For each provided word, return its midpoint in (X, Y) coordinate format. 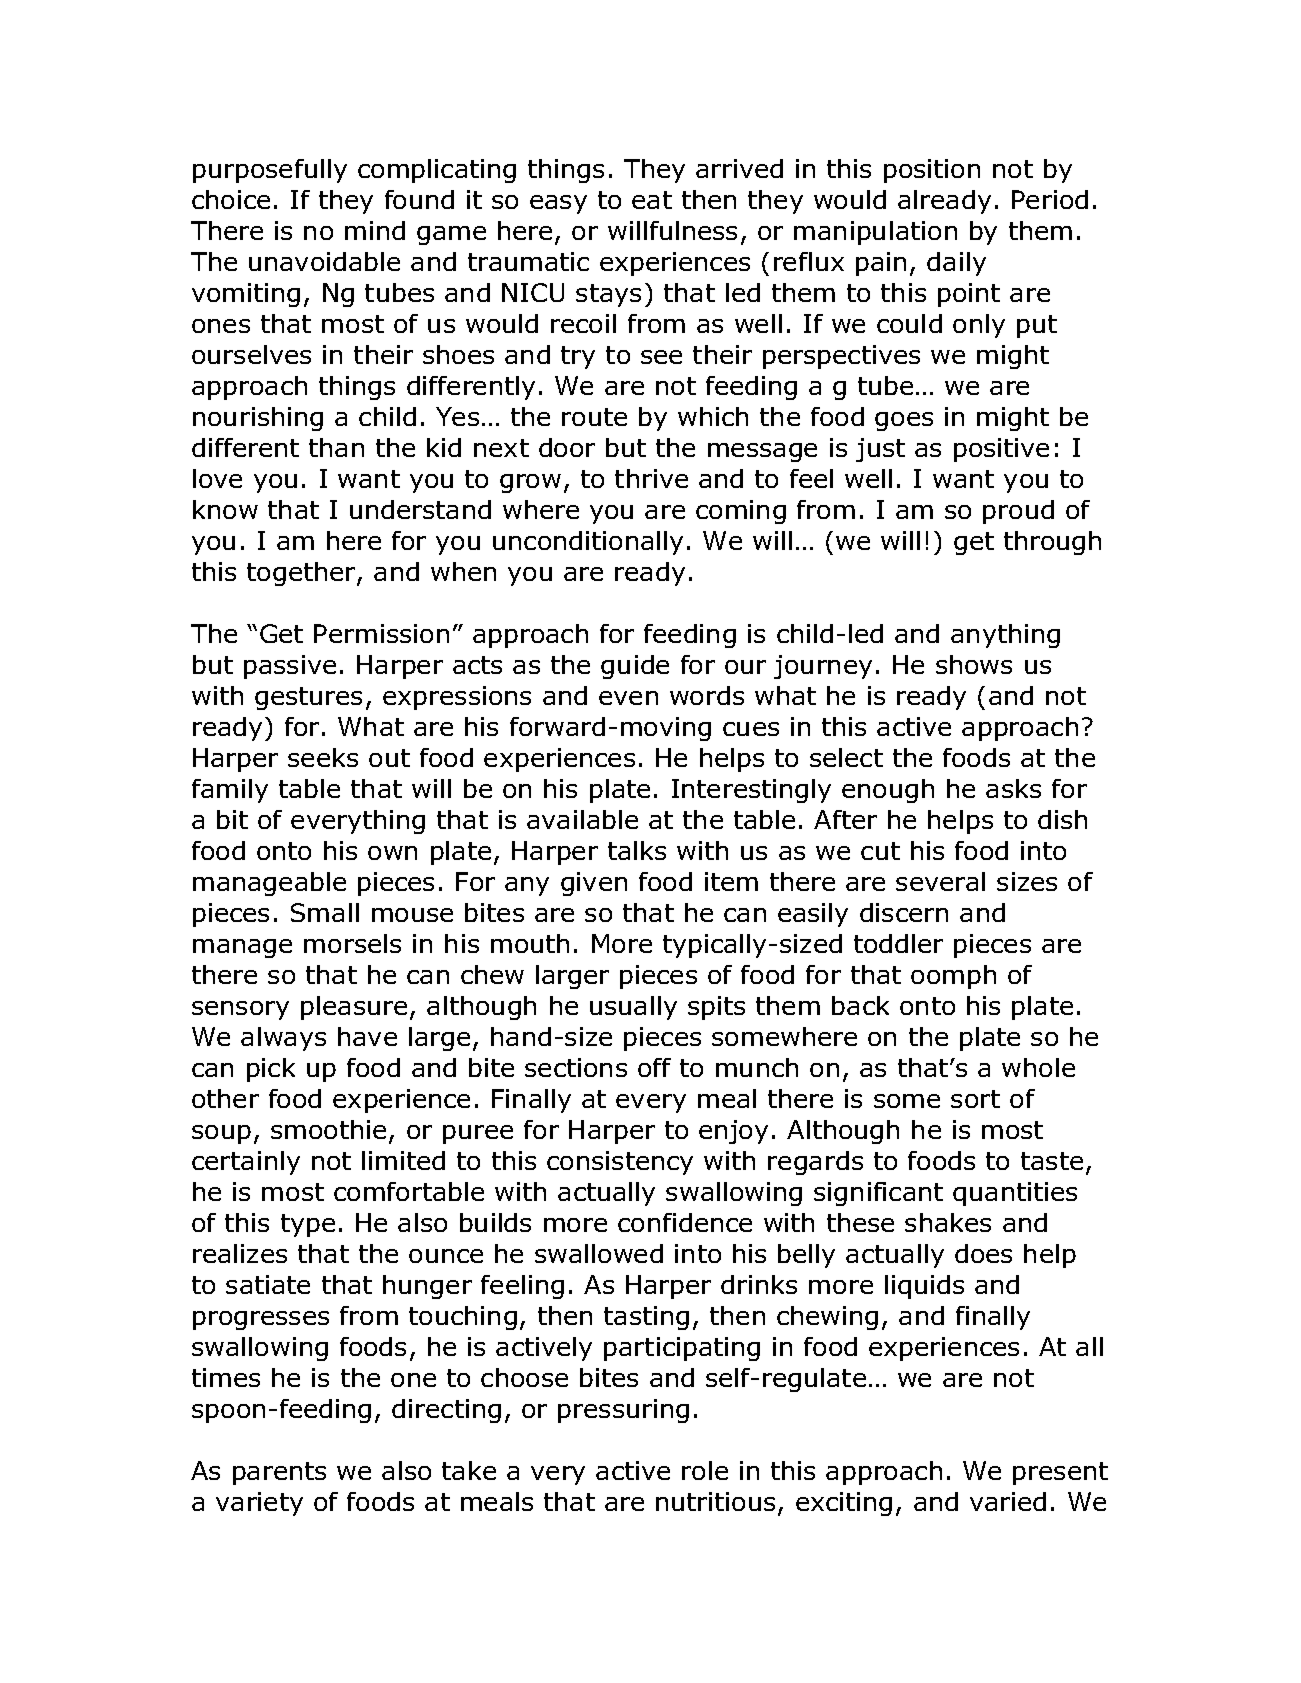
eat (652, 200)
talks (637, 850)
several (940, 881)
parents (279, 1473)
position (932, 171)
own (392, 853)
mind (375, 230)
